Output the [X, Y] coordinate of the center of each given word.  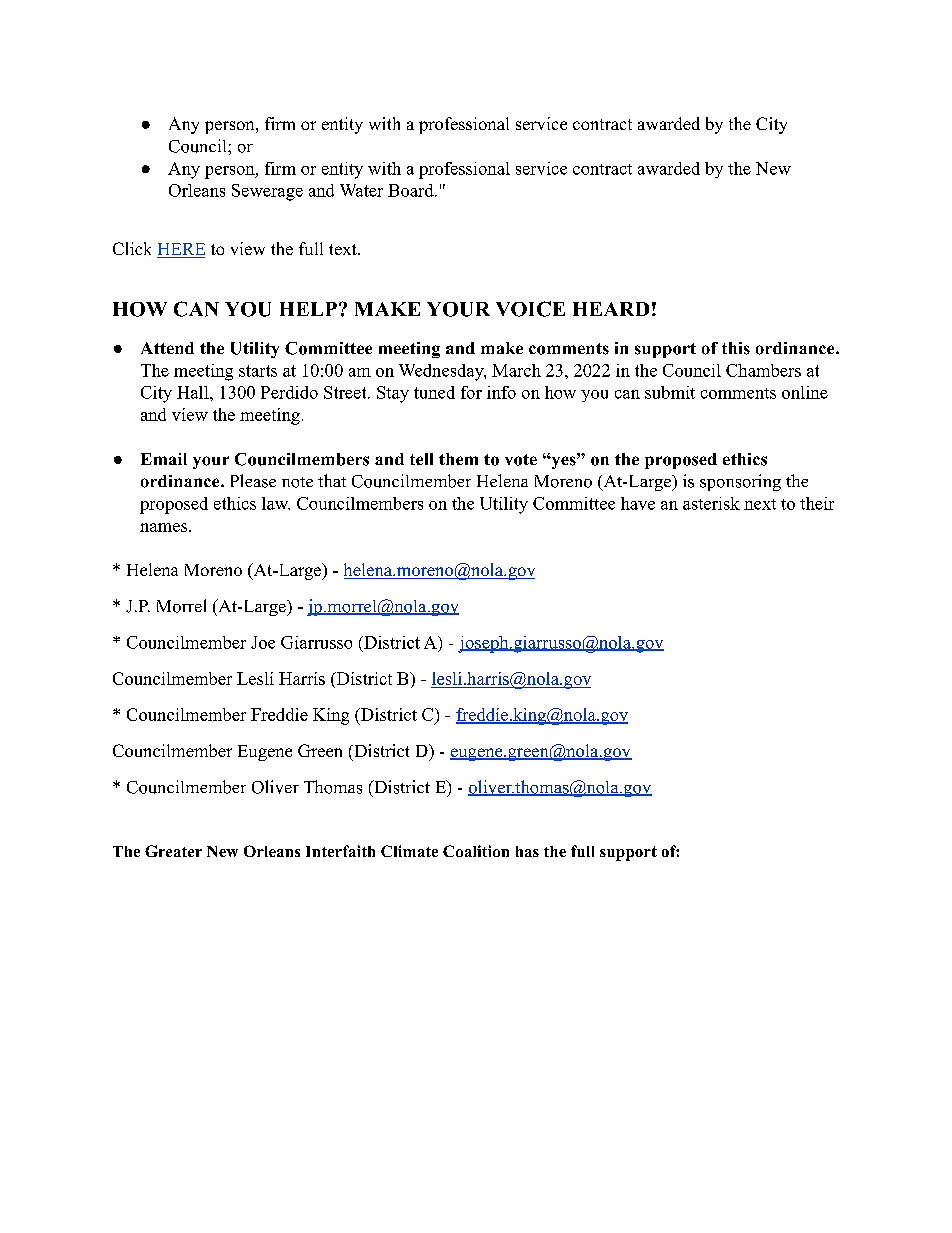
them [458, 459]
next [760, 504]
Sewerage [267, 192]
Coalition [476, 851]
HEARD [611, 309]
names [163, 527]
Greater [173, 851]
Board [412, 190]
